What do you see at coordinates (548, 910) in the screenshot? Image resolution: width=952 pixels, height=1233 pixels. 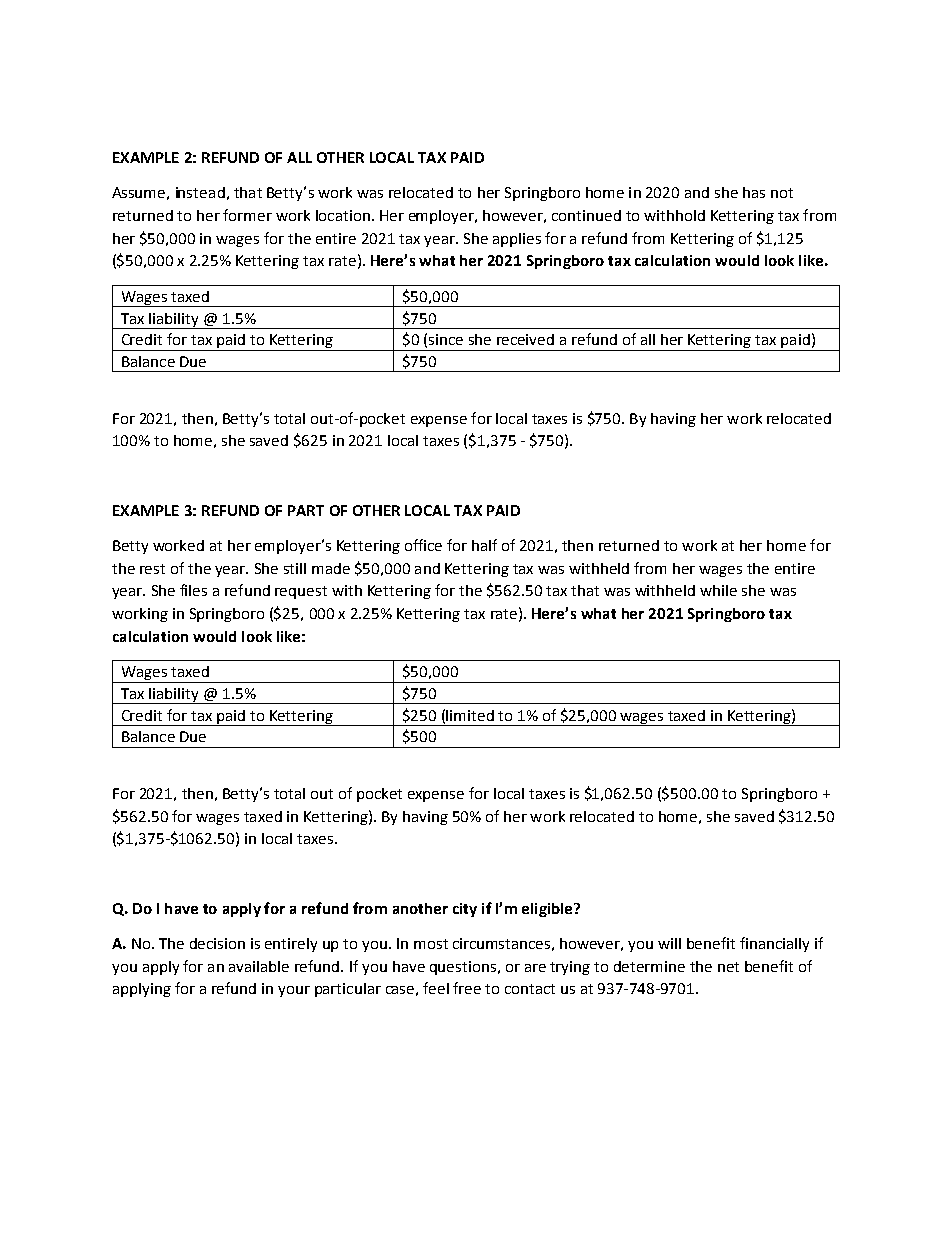 I see `eligible` at bounding box center [548, 910].
